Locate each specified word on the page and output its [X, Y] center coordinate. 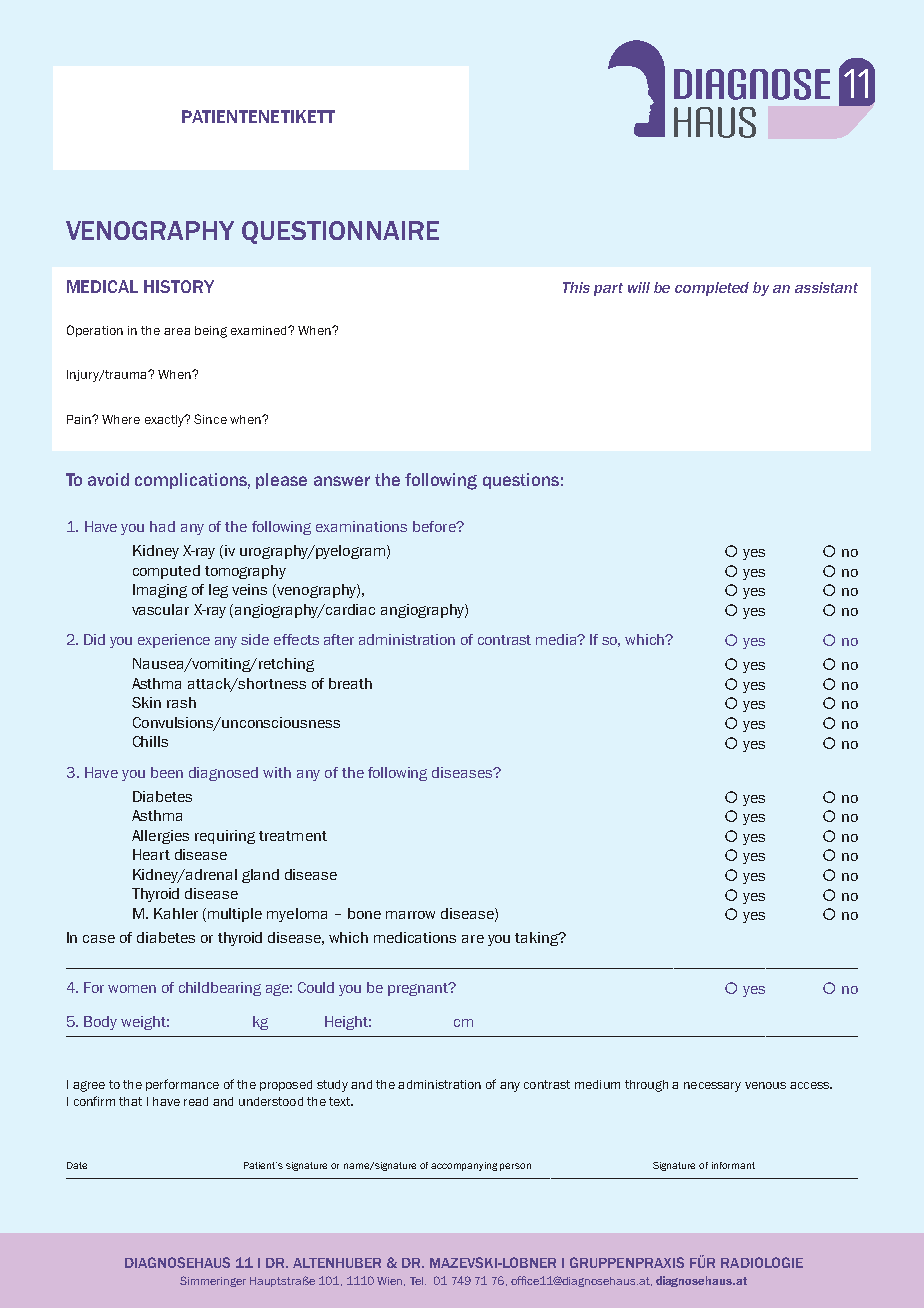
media [558, 639]
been [167, 772]
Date [77, 1165]
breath [350, 683]
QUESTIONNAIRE [340, 232]
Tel [418, 1281]
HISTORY [179, 286]
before [435, 526]
